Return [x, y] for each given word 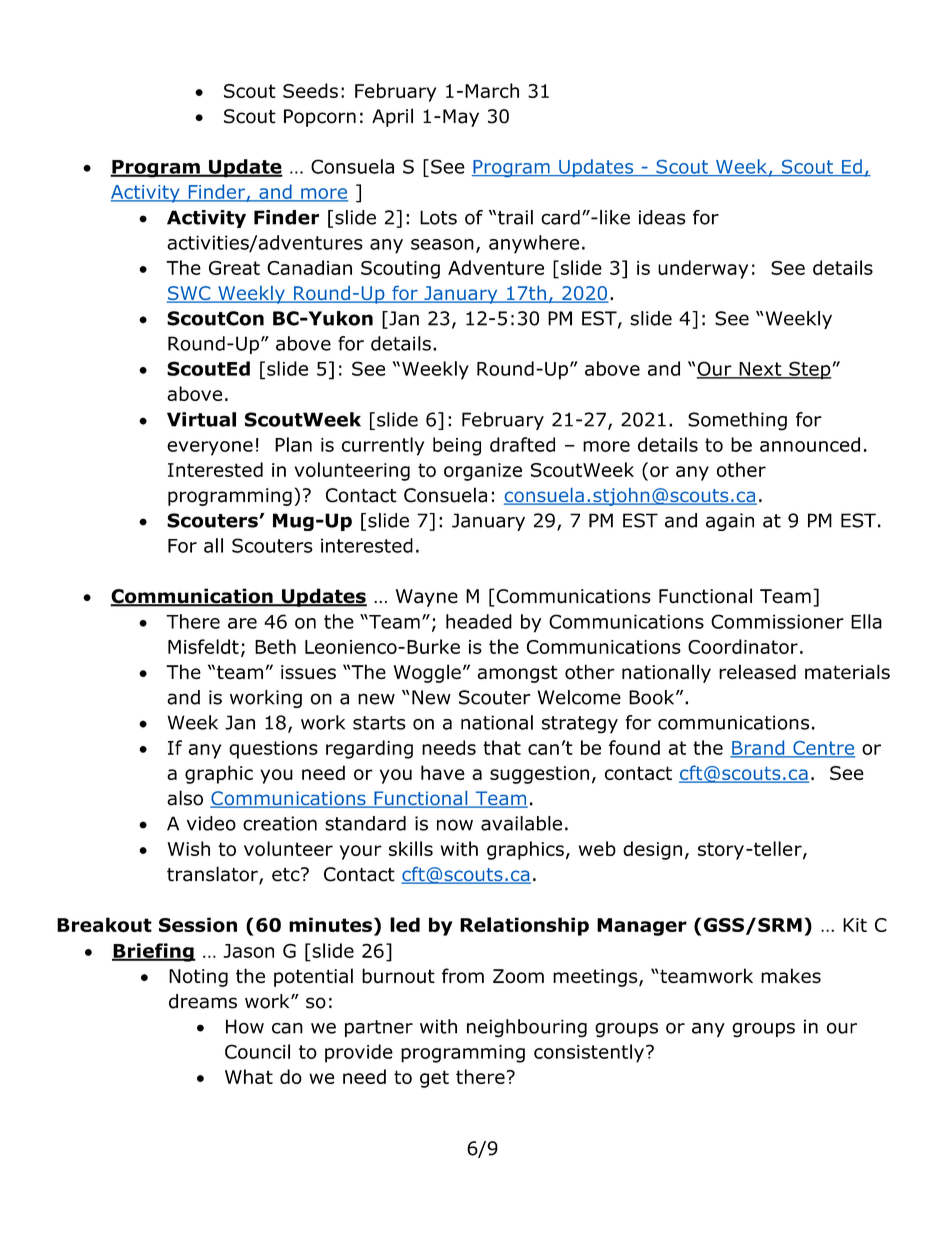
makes [791, 976]
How [245, 1026]
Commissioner [777, 621]
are [242, 623]
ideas [662, 217]
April [392, 117]
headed [479, 621]
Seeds [310, 90]
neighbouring [527, 1028]
